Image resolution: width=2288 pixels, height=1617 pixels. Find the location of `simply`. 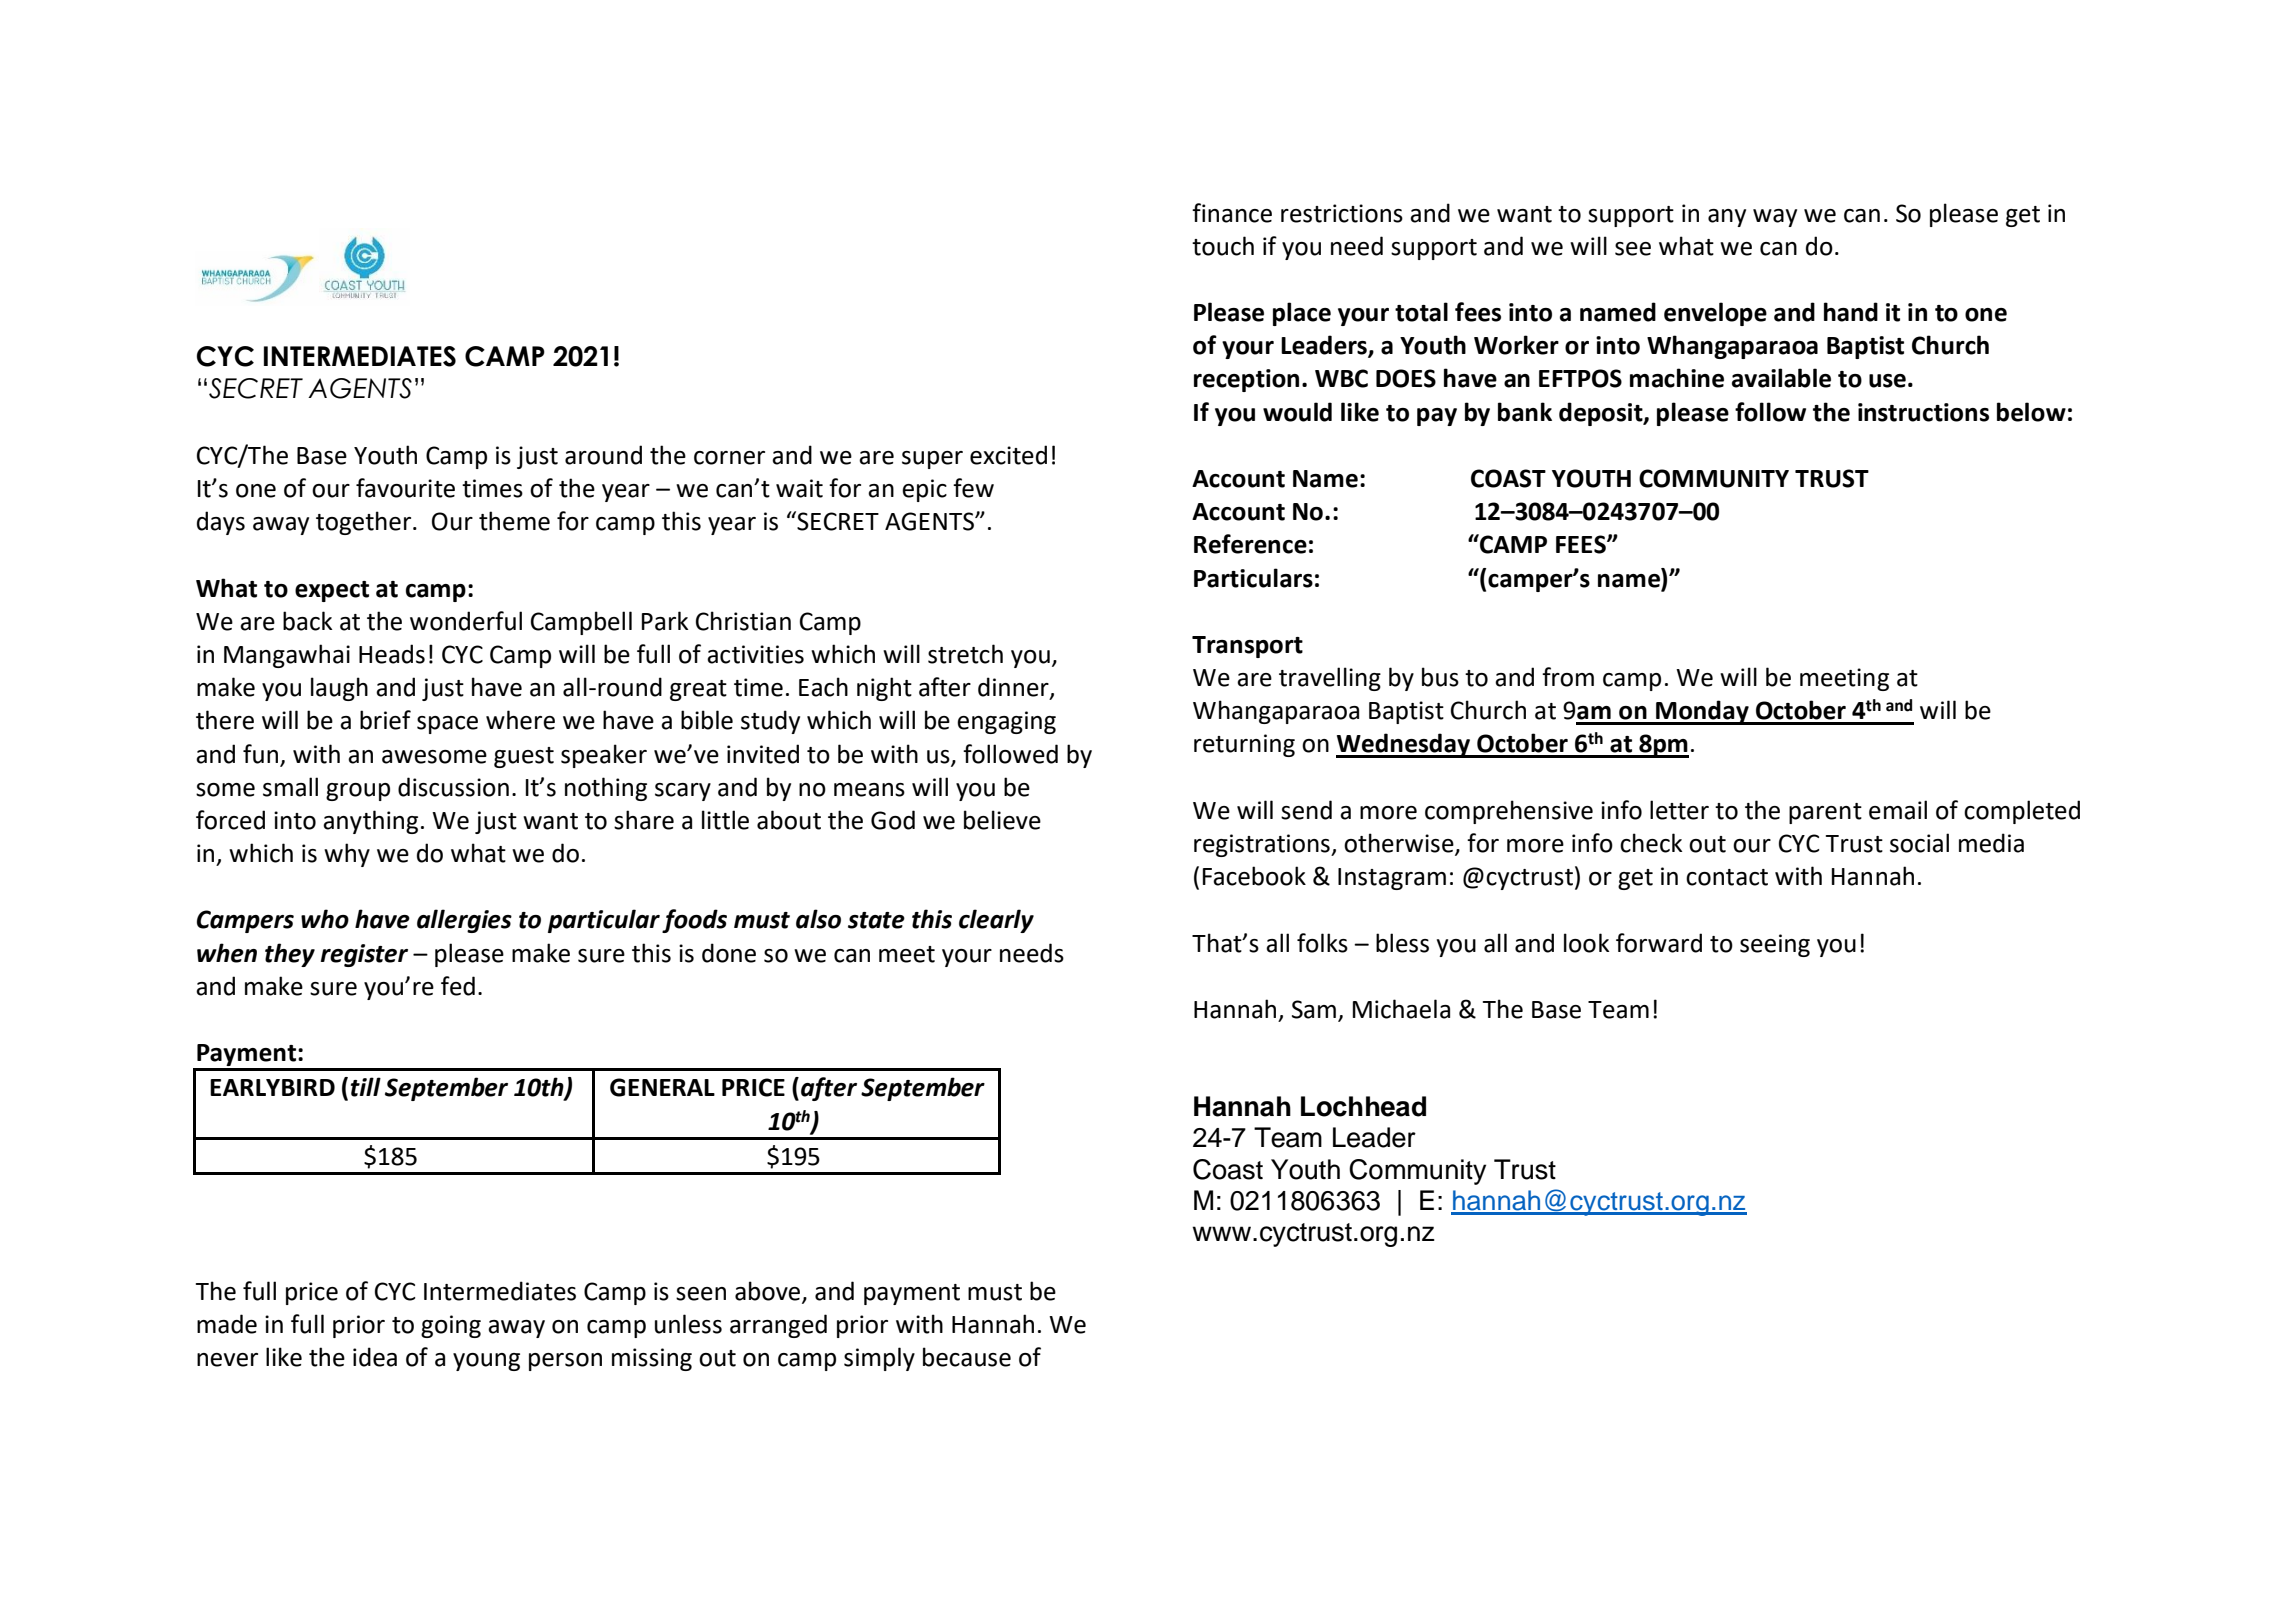

simply is located at coordinates (879, 1359).
